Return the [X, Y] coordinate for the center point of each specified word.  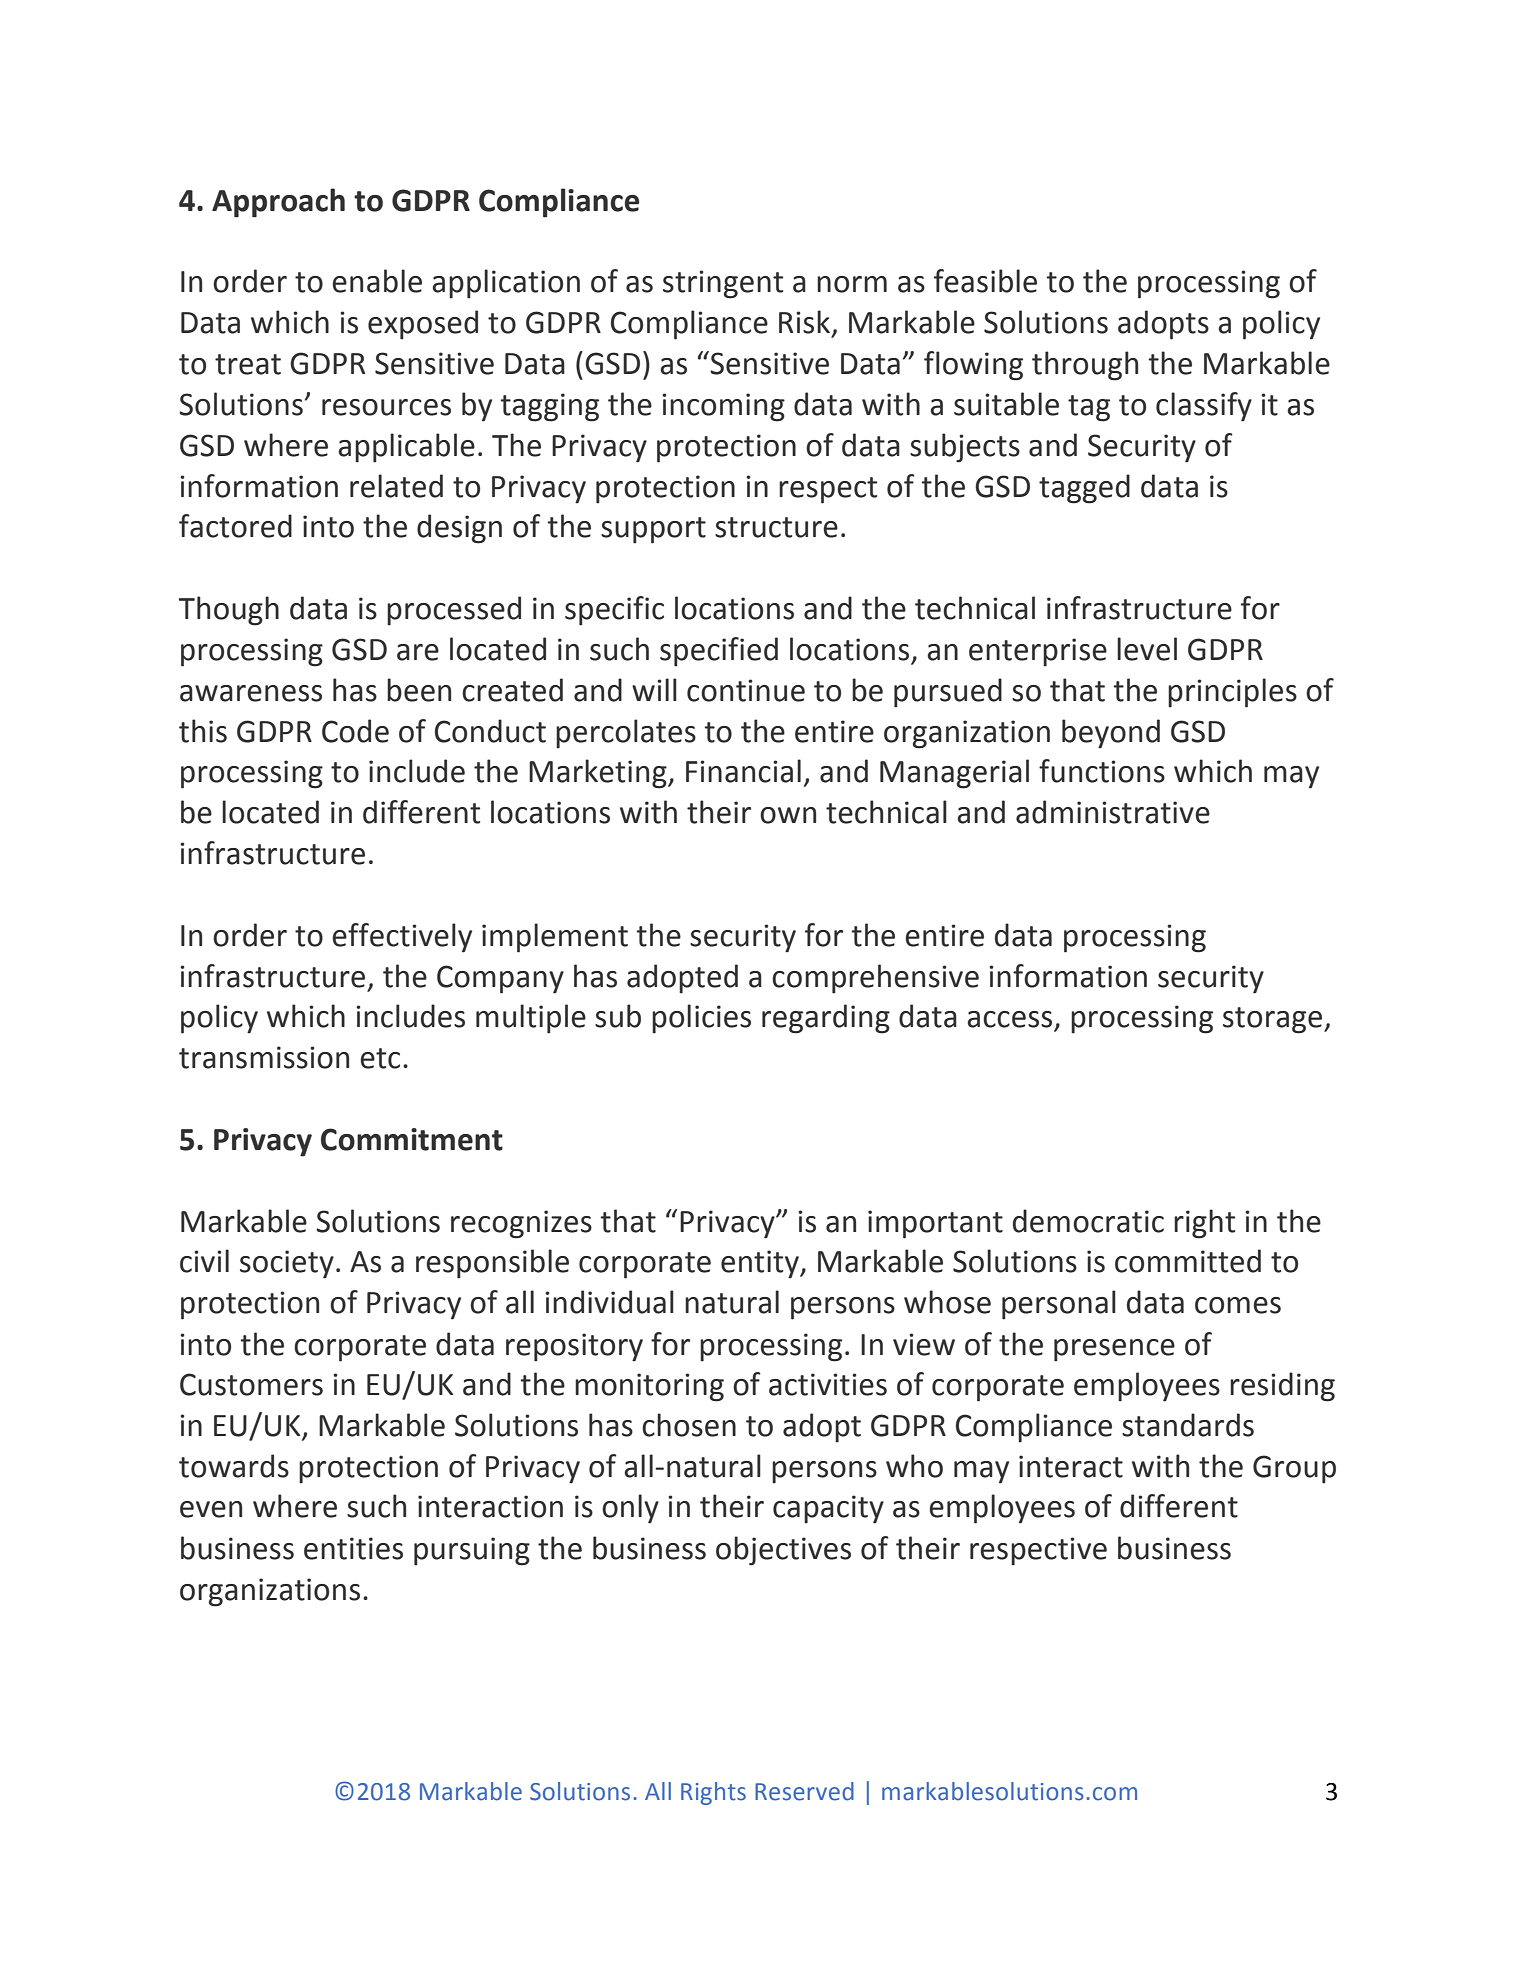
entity [761, 1264]
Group [1294, 1469]
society [287, 1264]
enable [377, 281]
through [1085, 366]
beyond [1111, 734]
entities [353, 1548]
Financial [743, 771]
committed [1188, 1261]
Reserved [804, 1791]
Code [355, 731]
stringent [723, 284]
